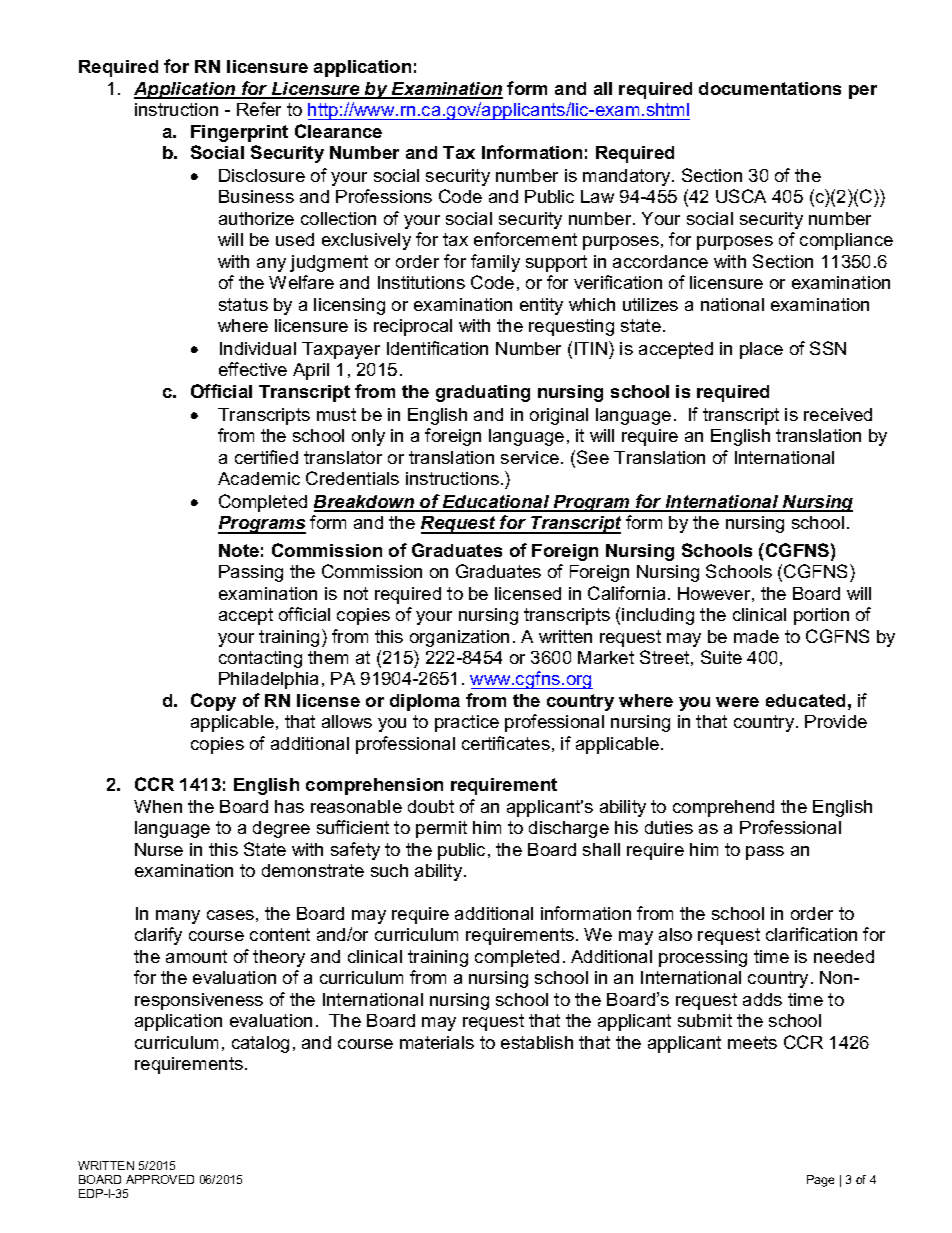  What do you see at coordinates (770, 88) in the screenshot?
I see `documentations` at bounding box center [770, 88].
